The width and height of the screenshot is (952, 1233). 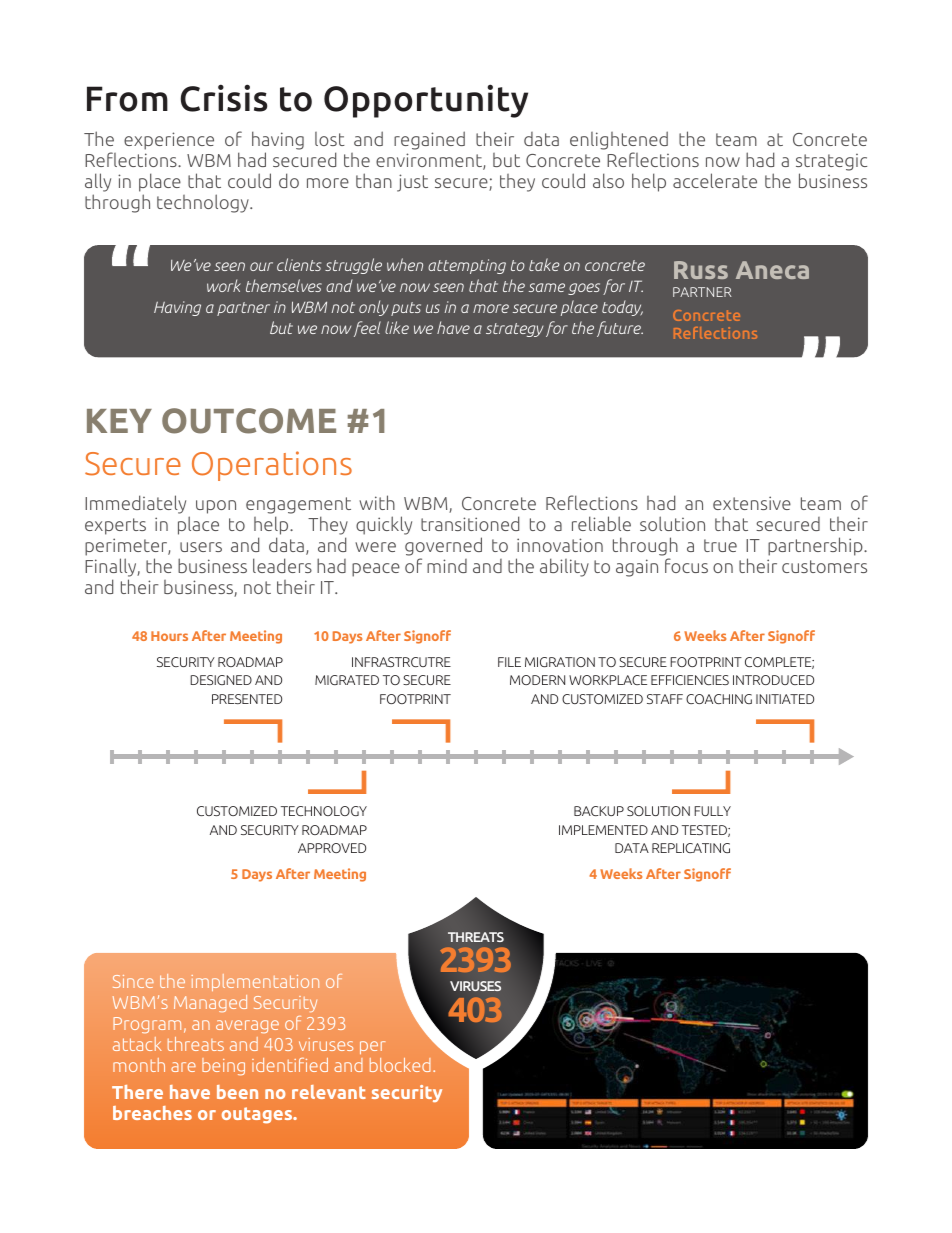 What do you see at coordinates (183, 1067) in the screenshot?
I see `are` at bounding box center [183, 1067].
